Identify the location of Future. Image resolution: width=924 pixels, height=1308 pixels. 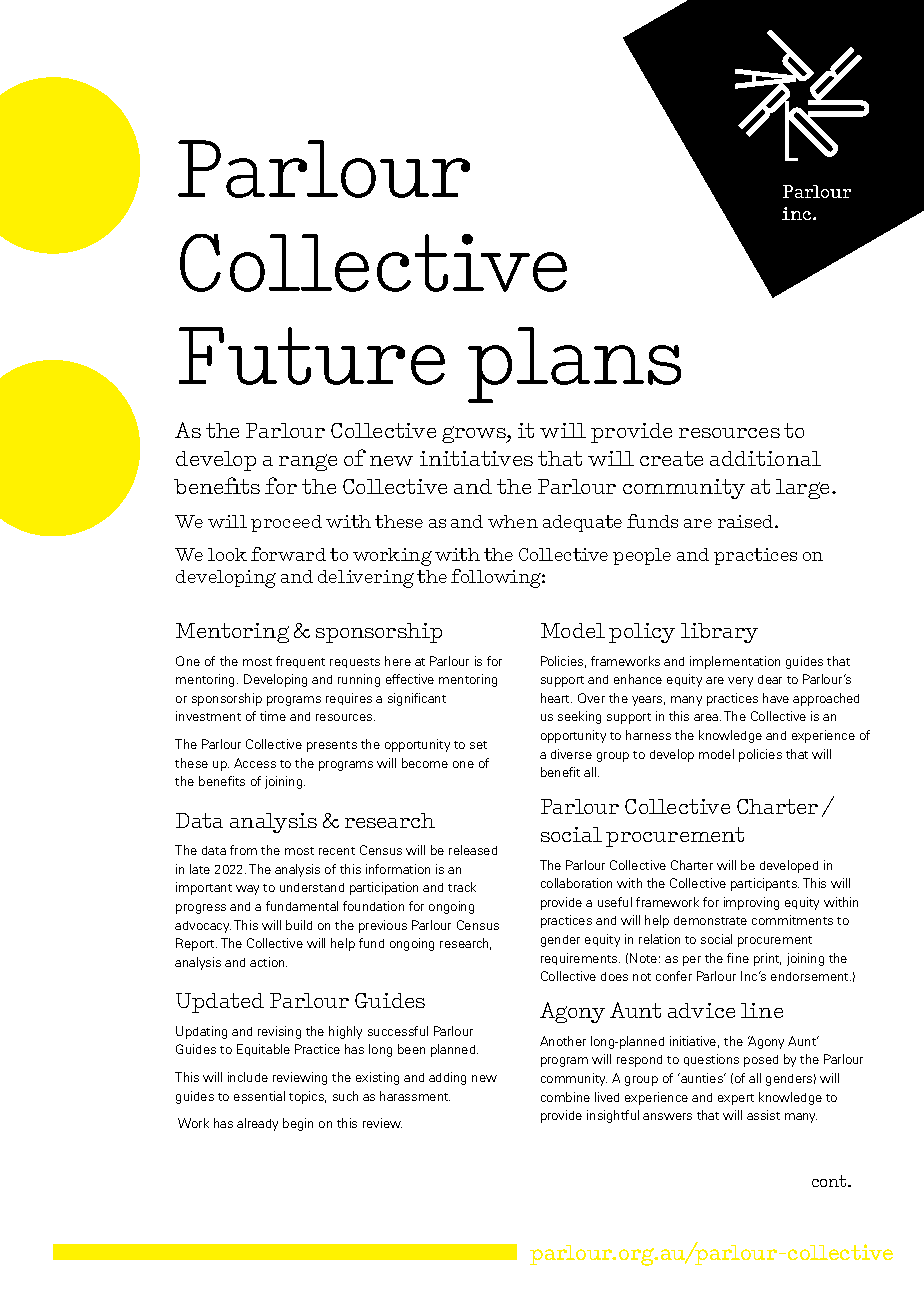
(312, 356).
